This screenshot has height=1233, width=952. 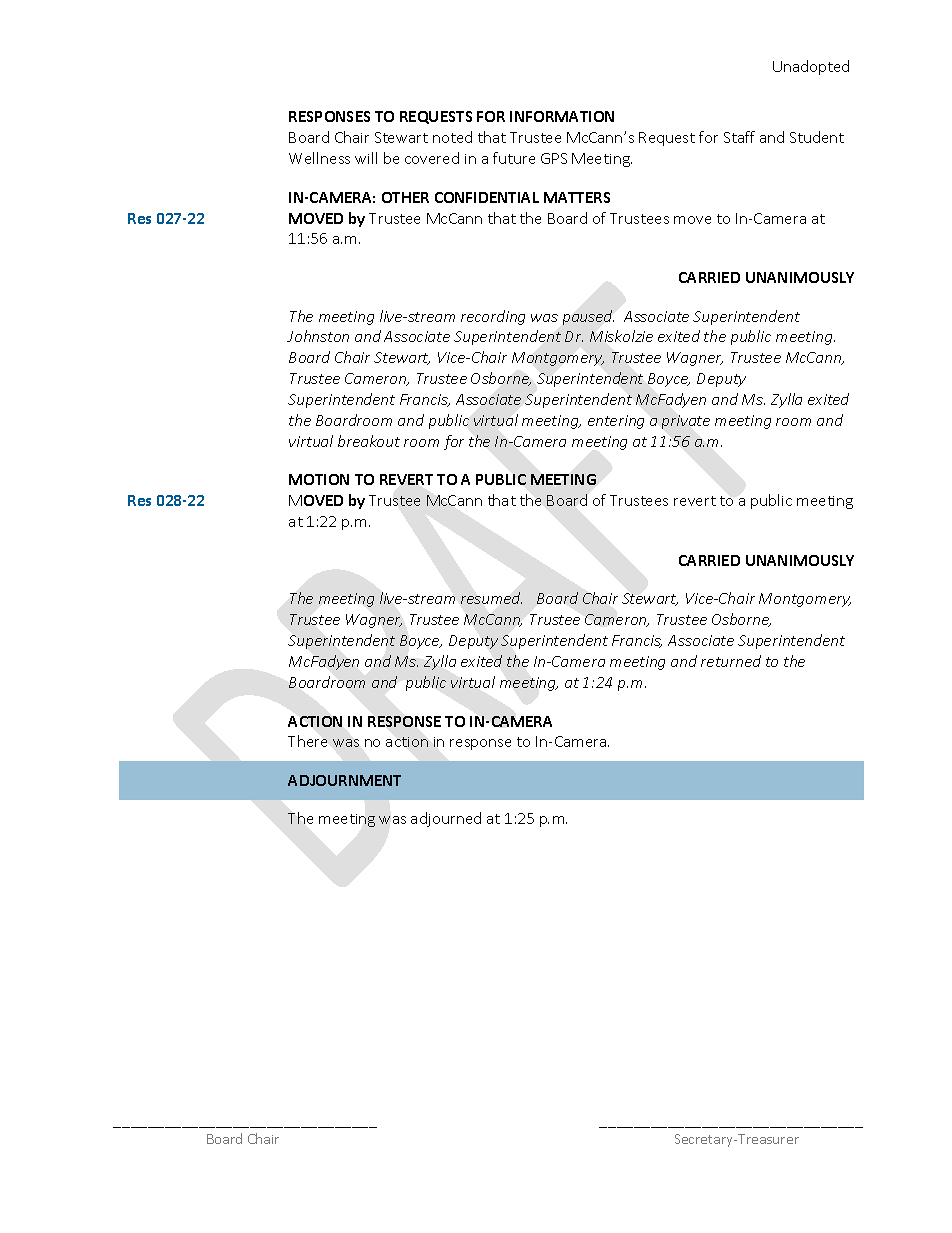 I want to click on INFORMATION, so click(x=562, y=116).
